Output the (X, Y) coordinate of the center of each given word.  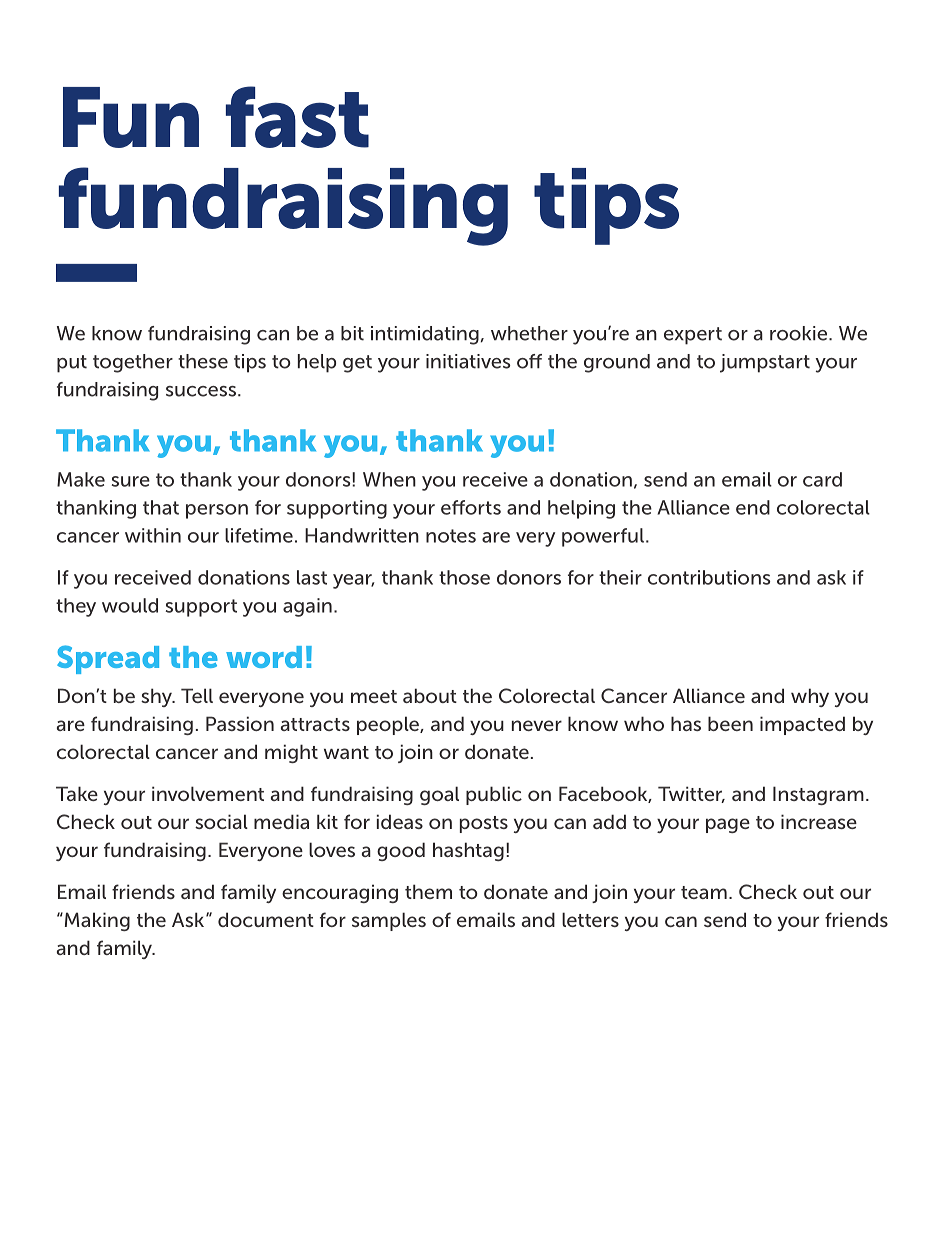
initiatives (468, 361)
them (428, 891)
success (201, 391)
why (810, 697)
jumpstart (765, 363)
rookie (800, 333)
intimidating (425, 335)
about (430, 695)
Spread (108, 659)
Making (96, 921)
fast (297, 117)
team (704, 892)
